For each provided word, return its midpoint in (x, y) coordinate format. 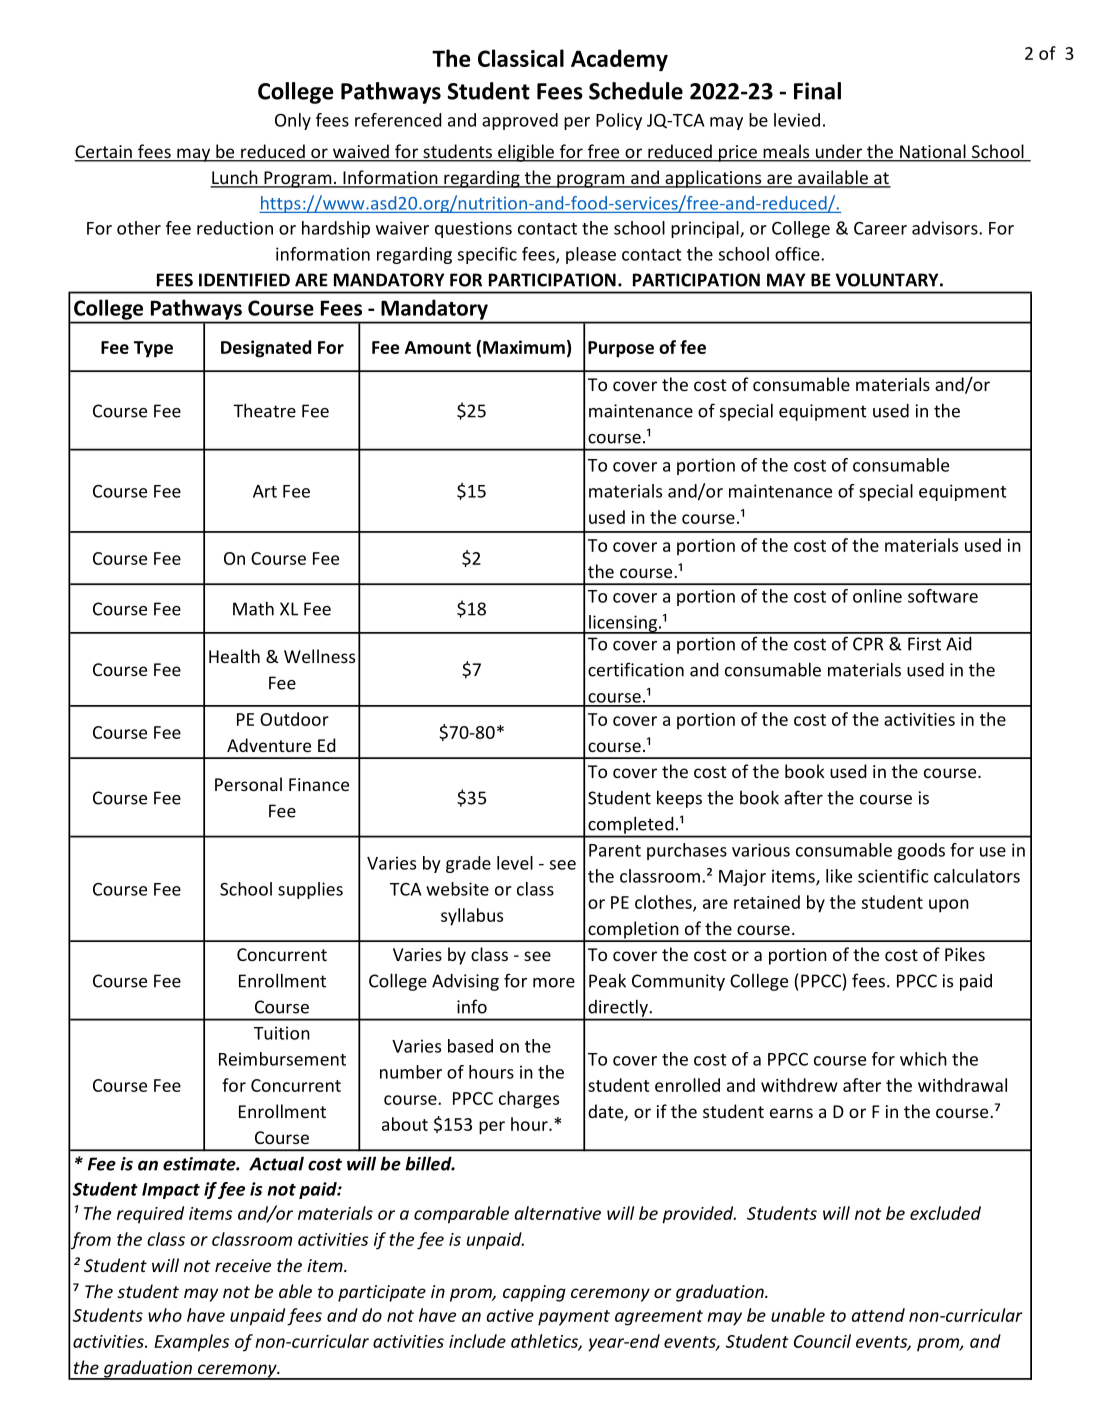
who (165, 1315)
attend (878, 1315)
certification (636, 669)
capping (534, 1293)
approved (520, 121)
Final (817, 91)
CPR (868, 644)
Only (293, 121)
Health (234, 656)
